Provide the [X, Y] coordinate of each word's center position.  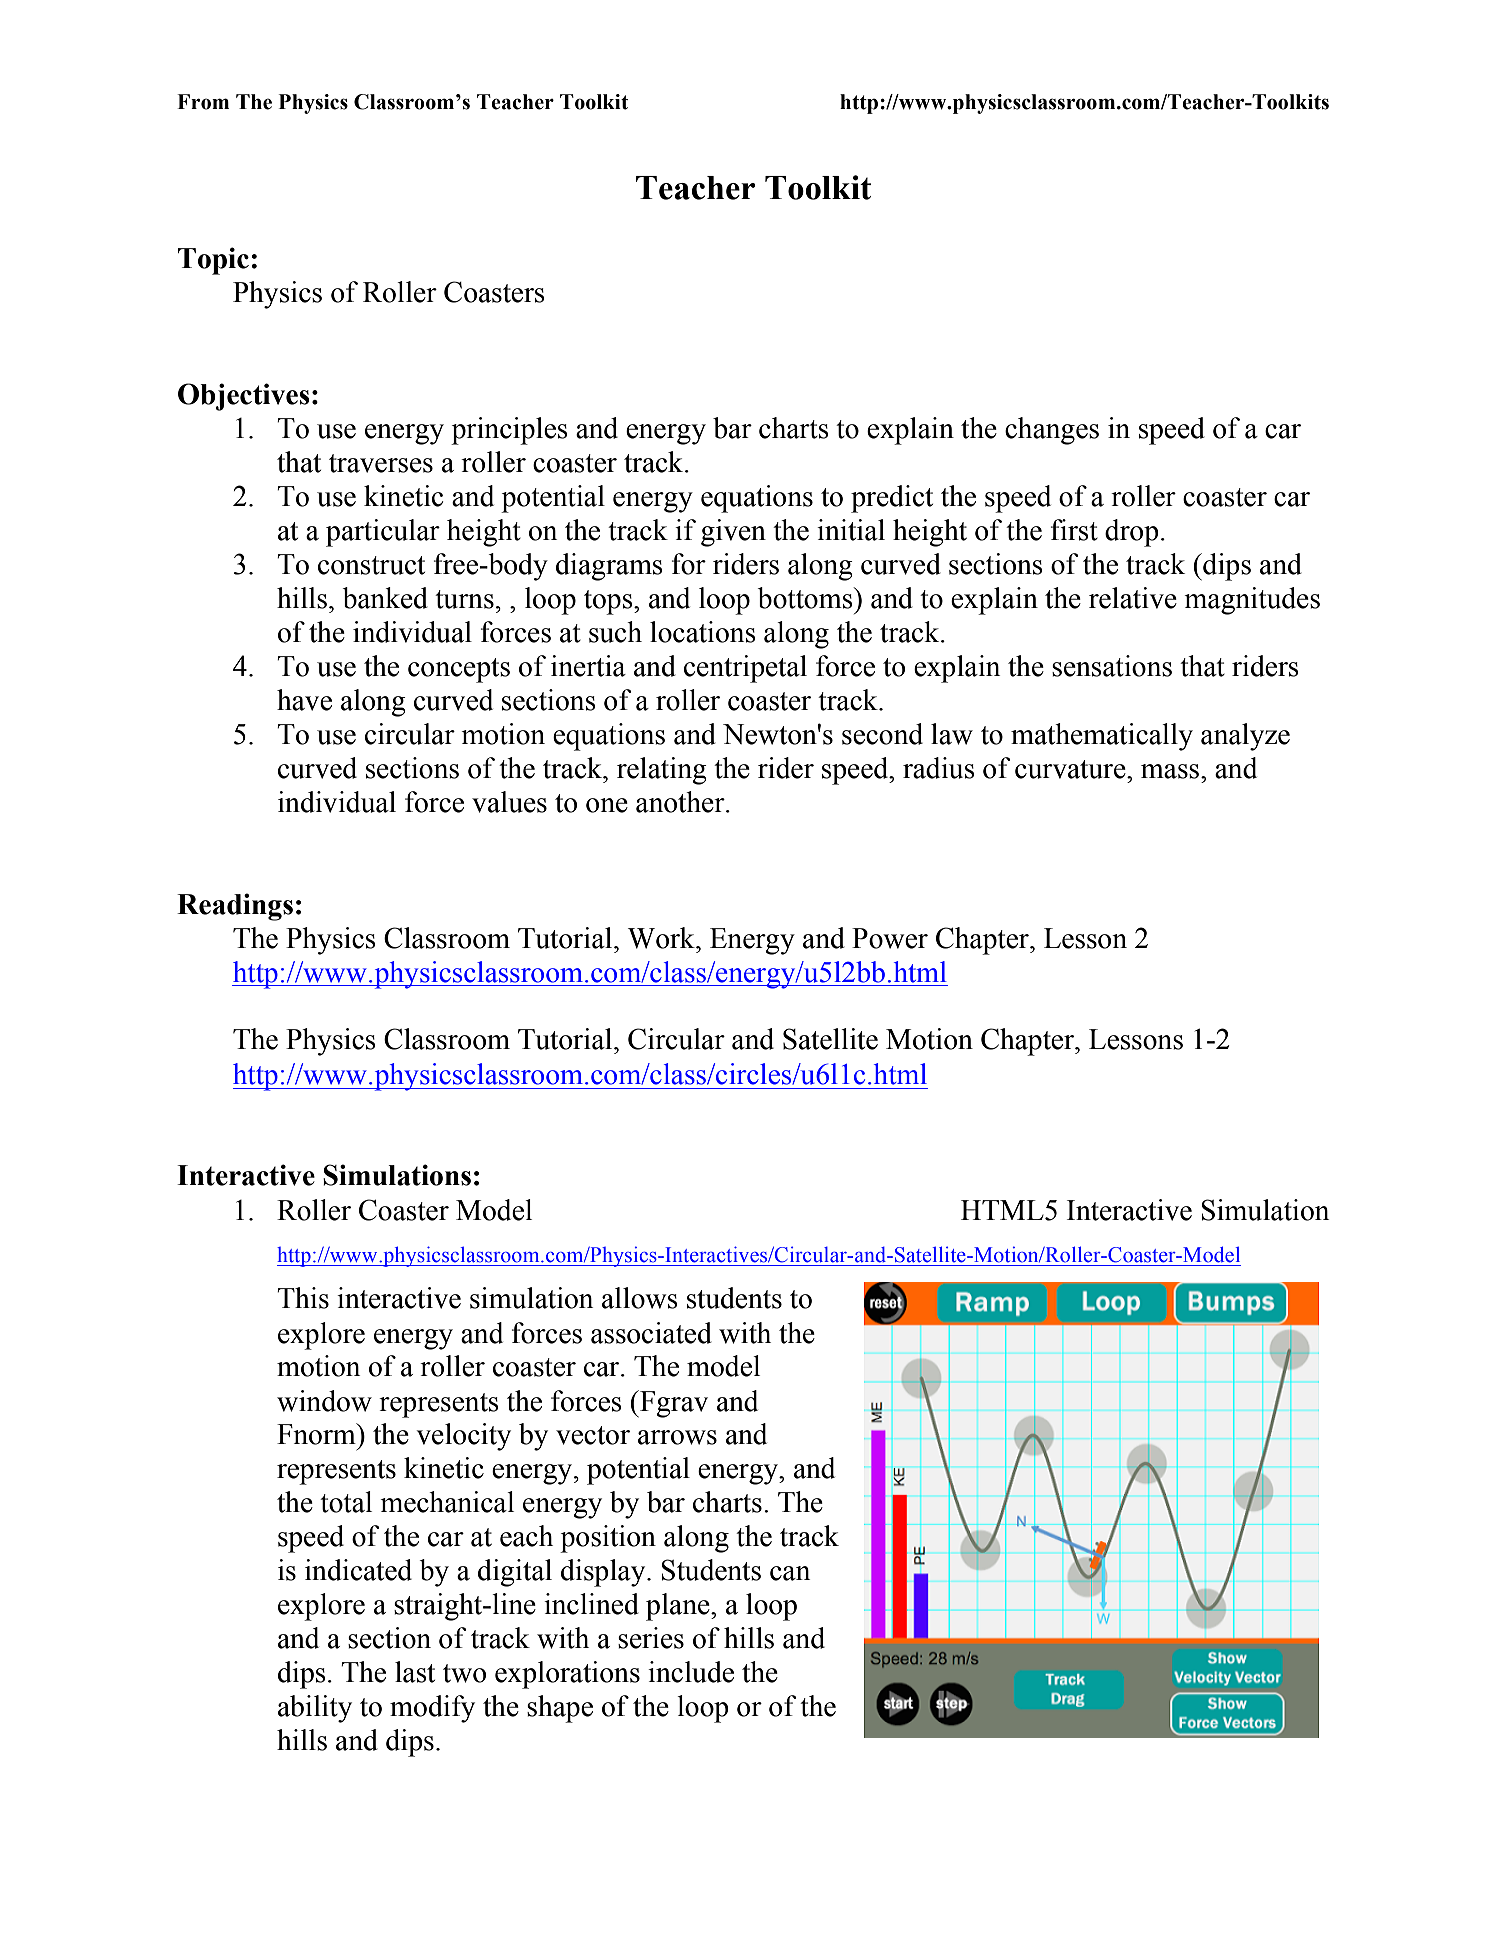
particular [383, 533]
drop [1132, 533]
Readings [235, 907]
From [203, 102]
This [303, 1298]
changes [1052, 431]
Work [662, 938]
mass [1171, 771]
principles [509, 431]
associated [651, 1333]
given [733, 533]
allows [640, 1298]
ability [315, 1709]
